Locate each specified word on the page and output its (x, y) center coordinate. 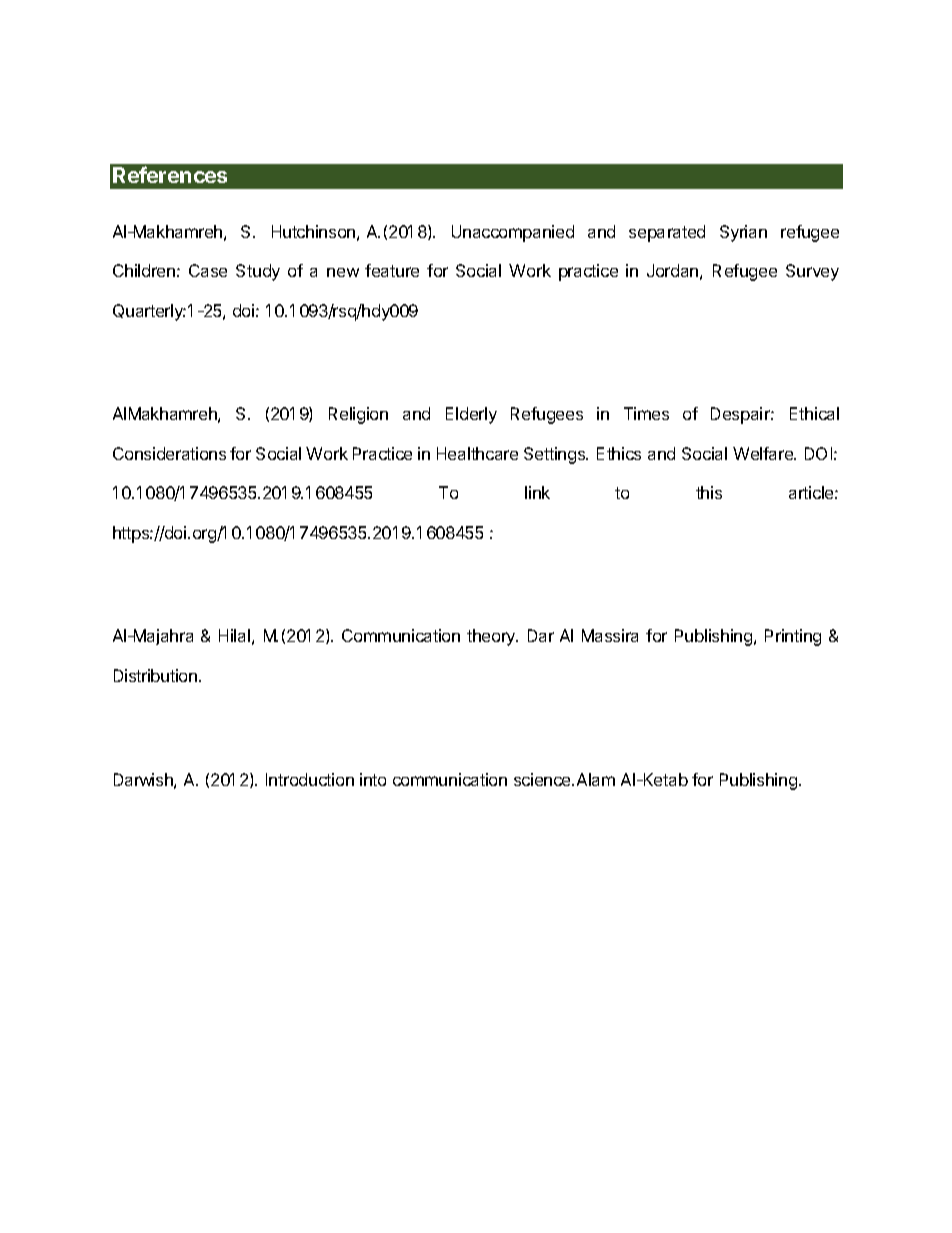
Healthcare (477, 453)
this (709, 492)
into (373, 779)
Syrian (743, 233)
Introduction (310, 779)
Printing (793, 637)
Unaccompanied (513, 233)
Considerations (169, 453)
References (170, 174)
